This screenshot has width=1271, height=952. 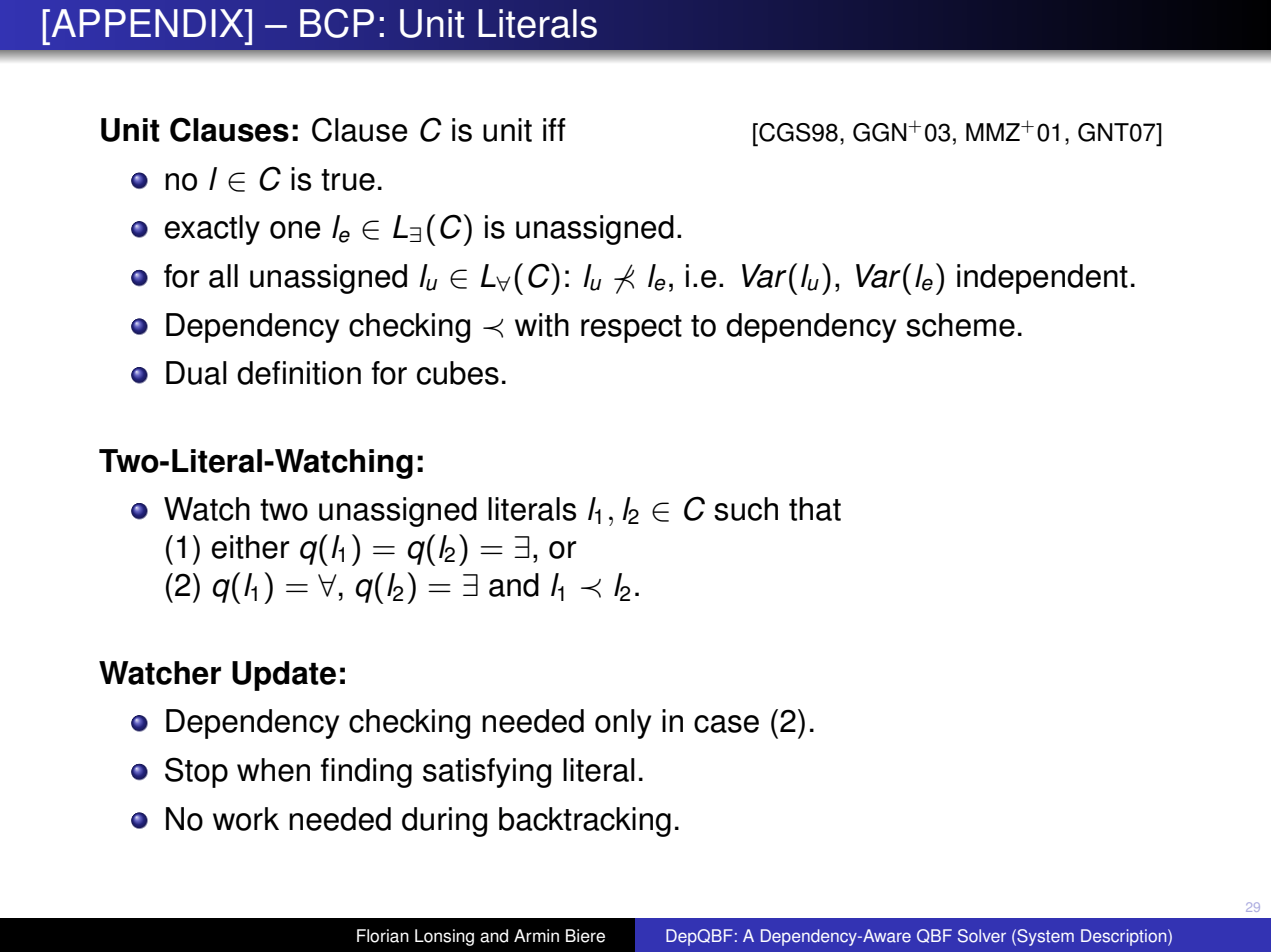 What do you see at coordinates (284, 676) in the screenshot?
I see `Update` at bounding box center [284, 676].
